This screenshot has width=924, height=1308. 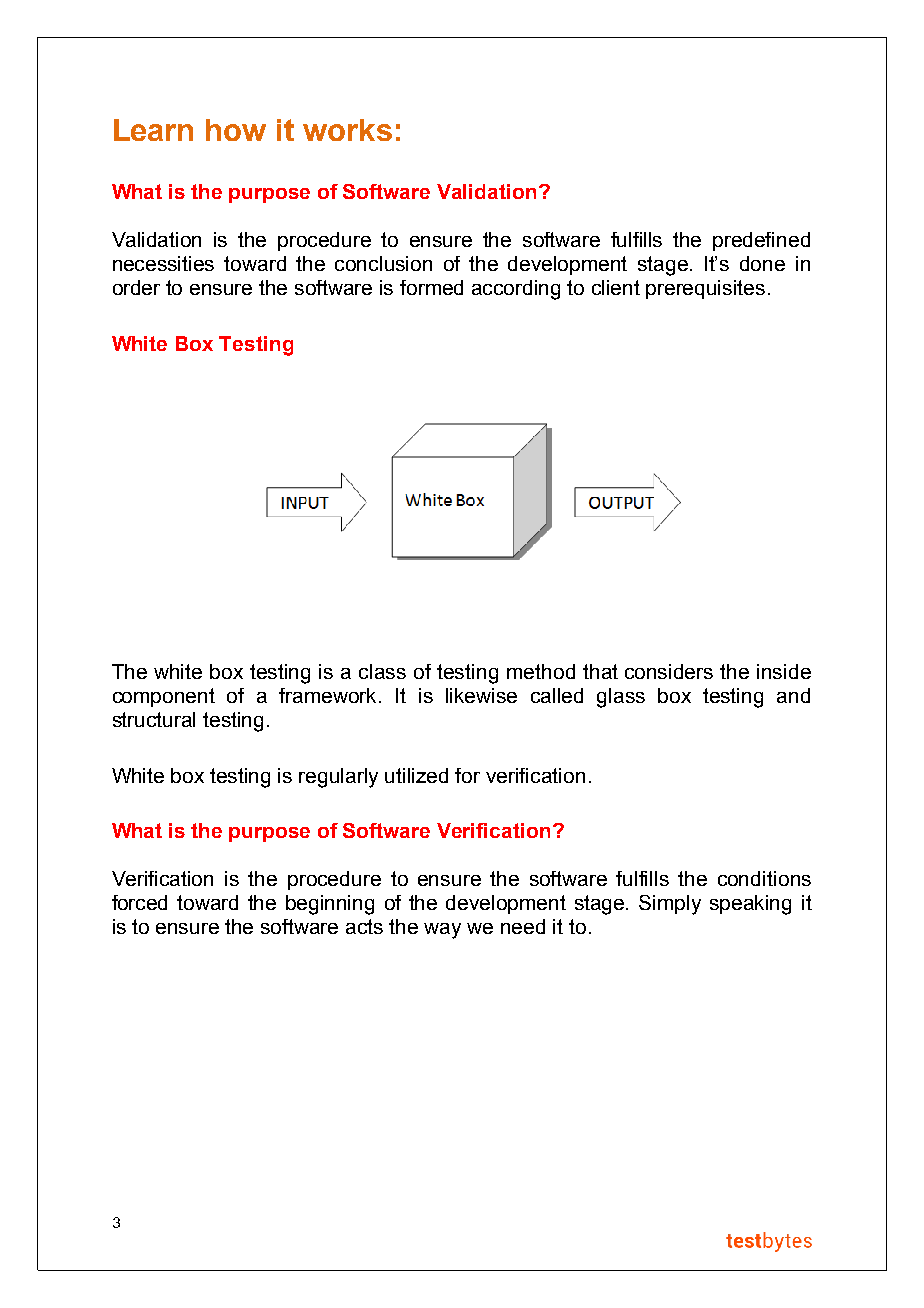 I want to click on works, so click(x=347, y=130).
